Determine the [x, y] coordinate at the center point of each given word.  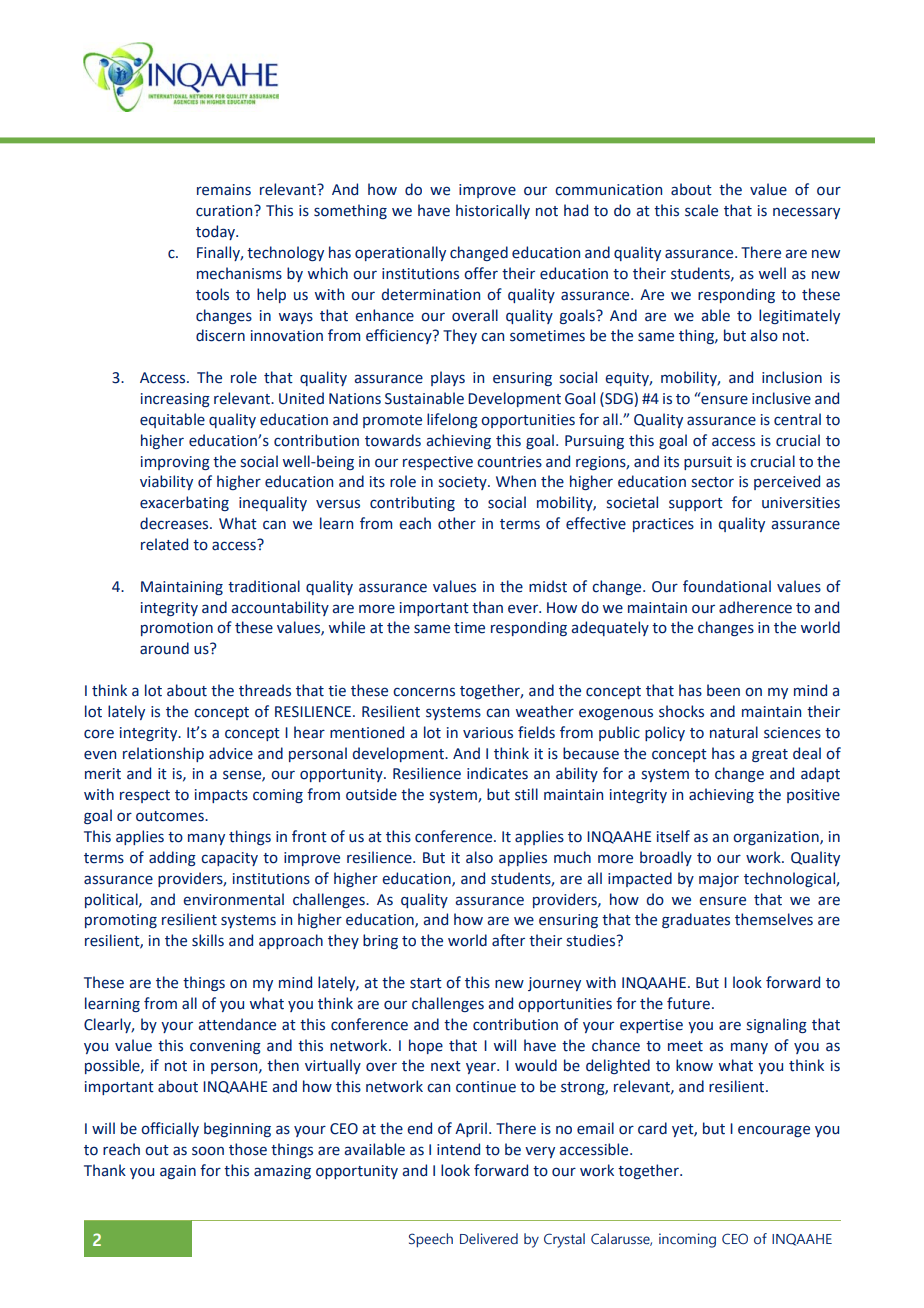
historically [493, 211]
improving [175, 463]
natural [734, 732]
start [426, 983]
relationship [163, 754]
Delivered [489, 1238]
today [216, 232]
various [488, 733]
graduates [696, 920]
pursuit [708, 463]
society [464, 483]
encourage [774, 1131]
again [178, 1172]
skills [208, 940]
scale [701, 210]
